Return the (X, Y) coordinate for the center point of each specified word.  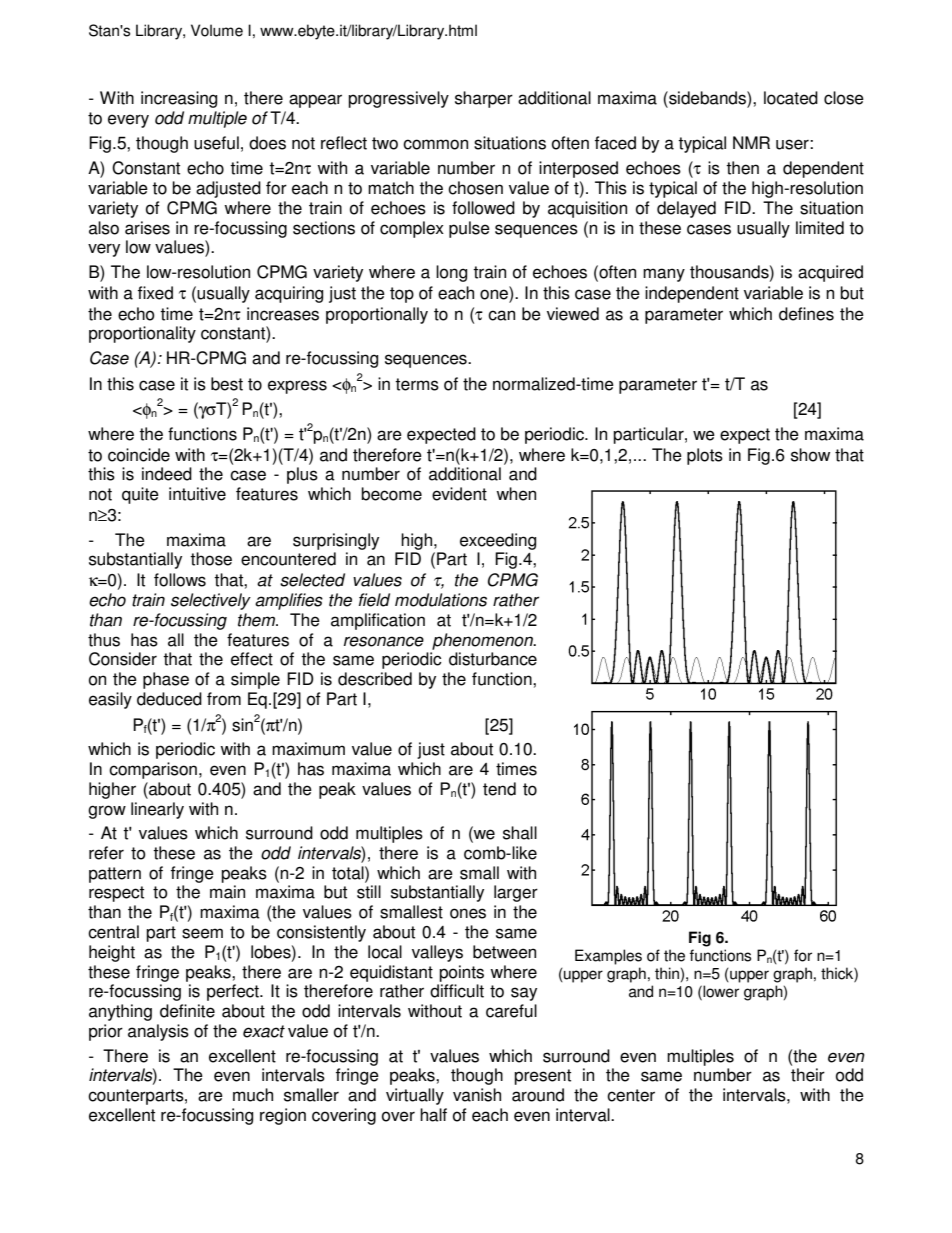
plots (705, 456)
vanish (477, 1095)
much (253, 1095)
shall (520, 833)
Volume (217, 30)
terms (417, 384)
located (791, 98)
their (808, 1075)
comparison (153, 770)
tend (499, 789)
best (227, 384)
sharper (484, 99)
